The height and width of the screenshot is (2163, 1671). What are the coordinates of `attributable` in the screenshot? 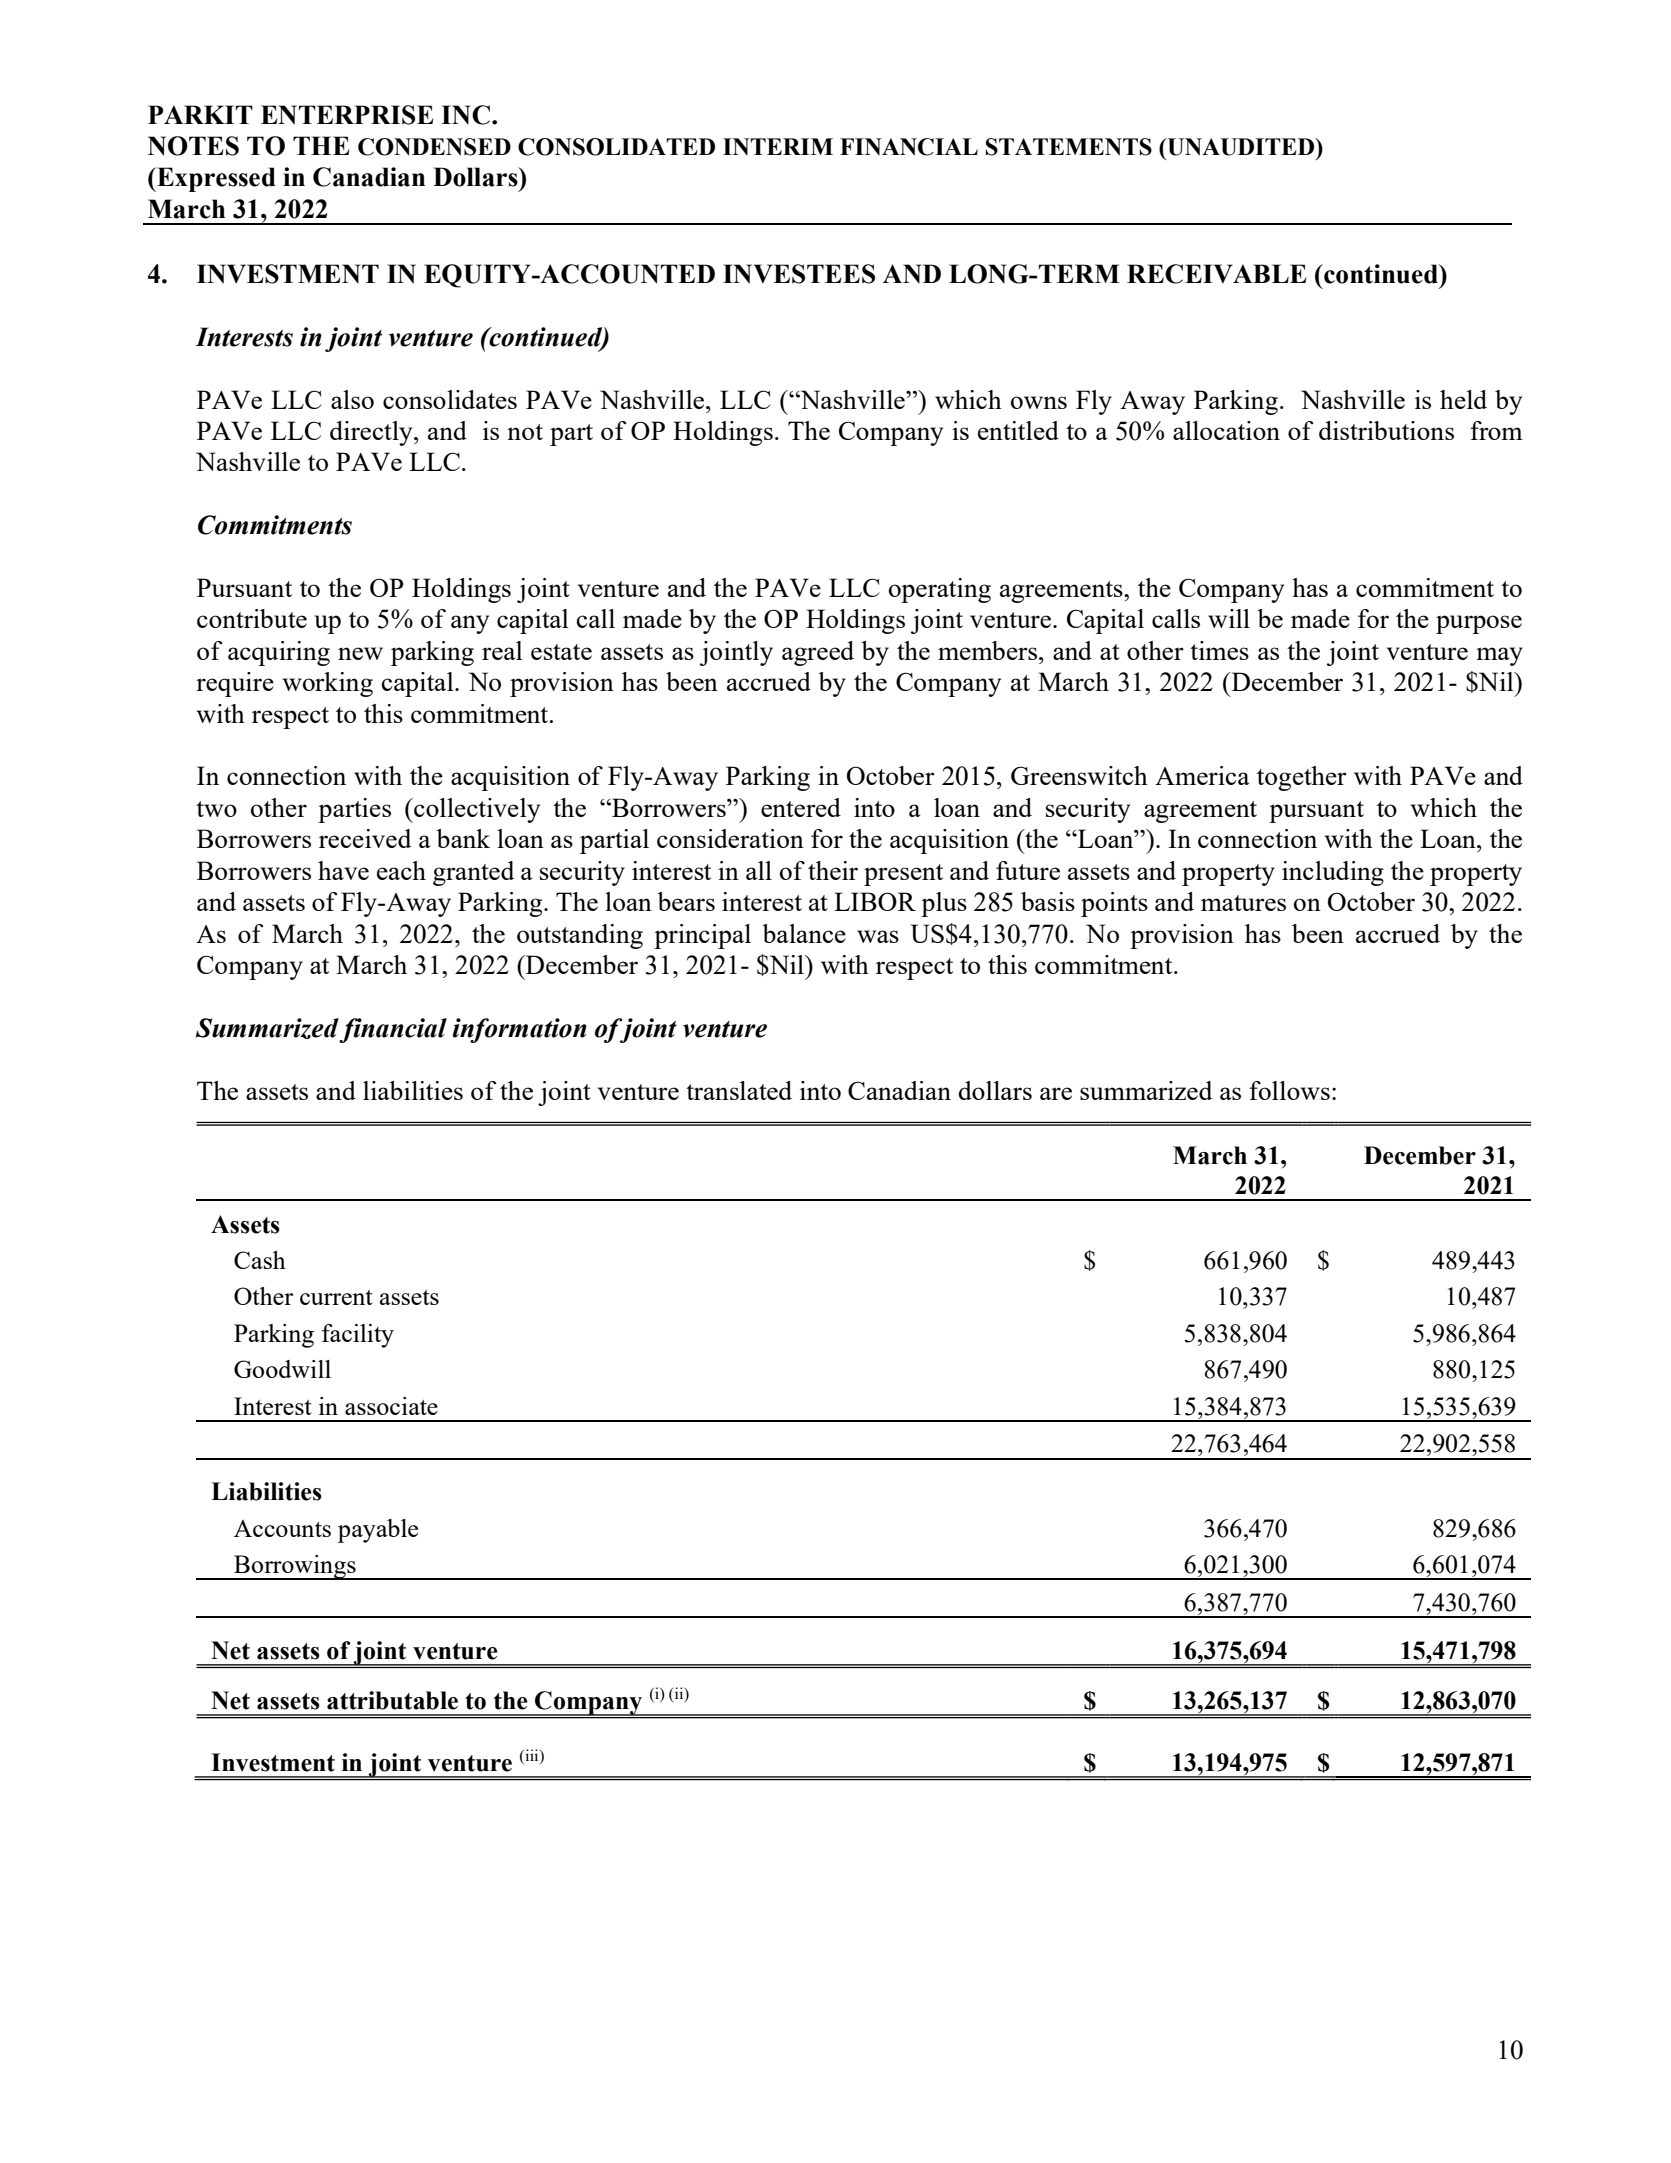 It's located at (392, 1700).
